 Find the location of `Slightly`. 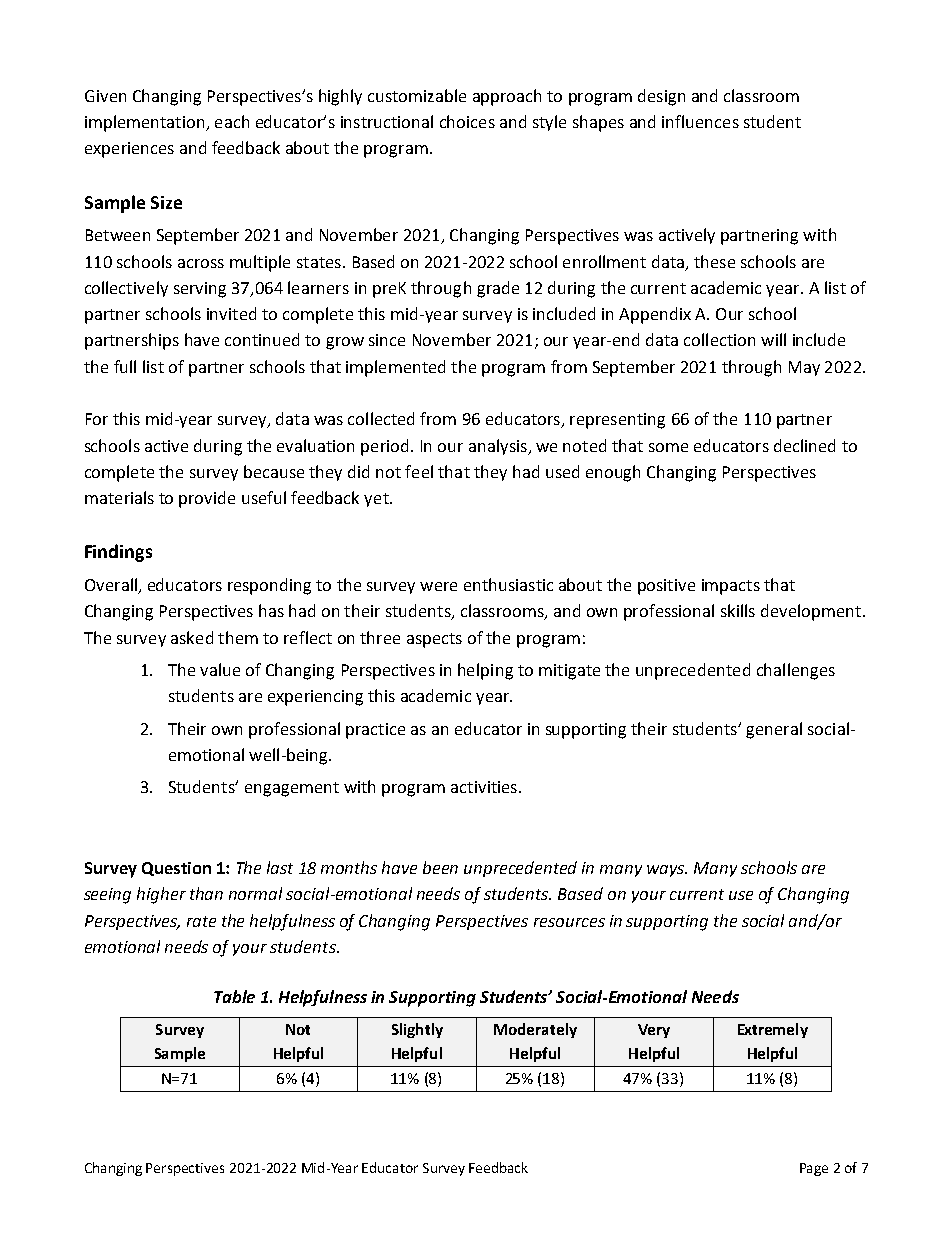

Slightly is located at coordinates (417, 1030).
